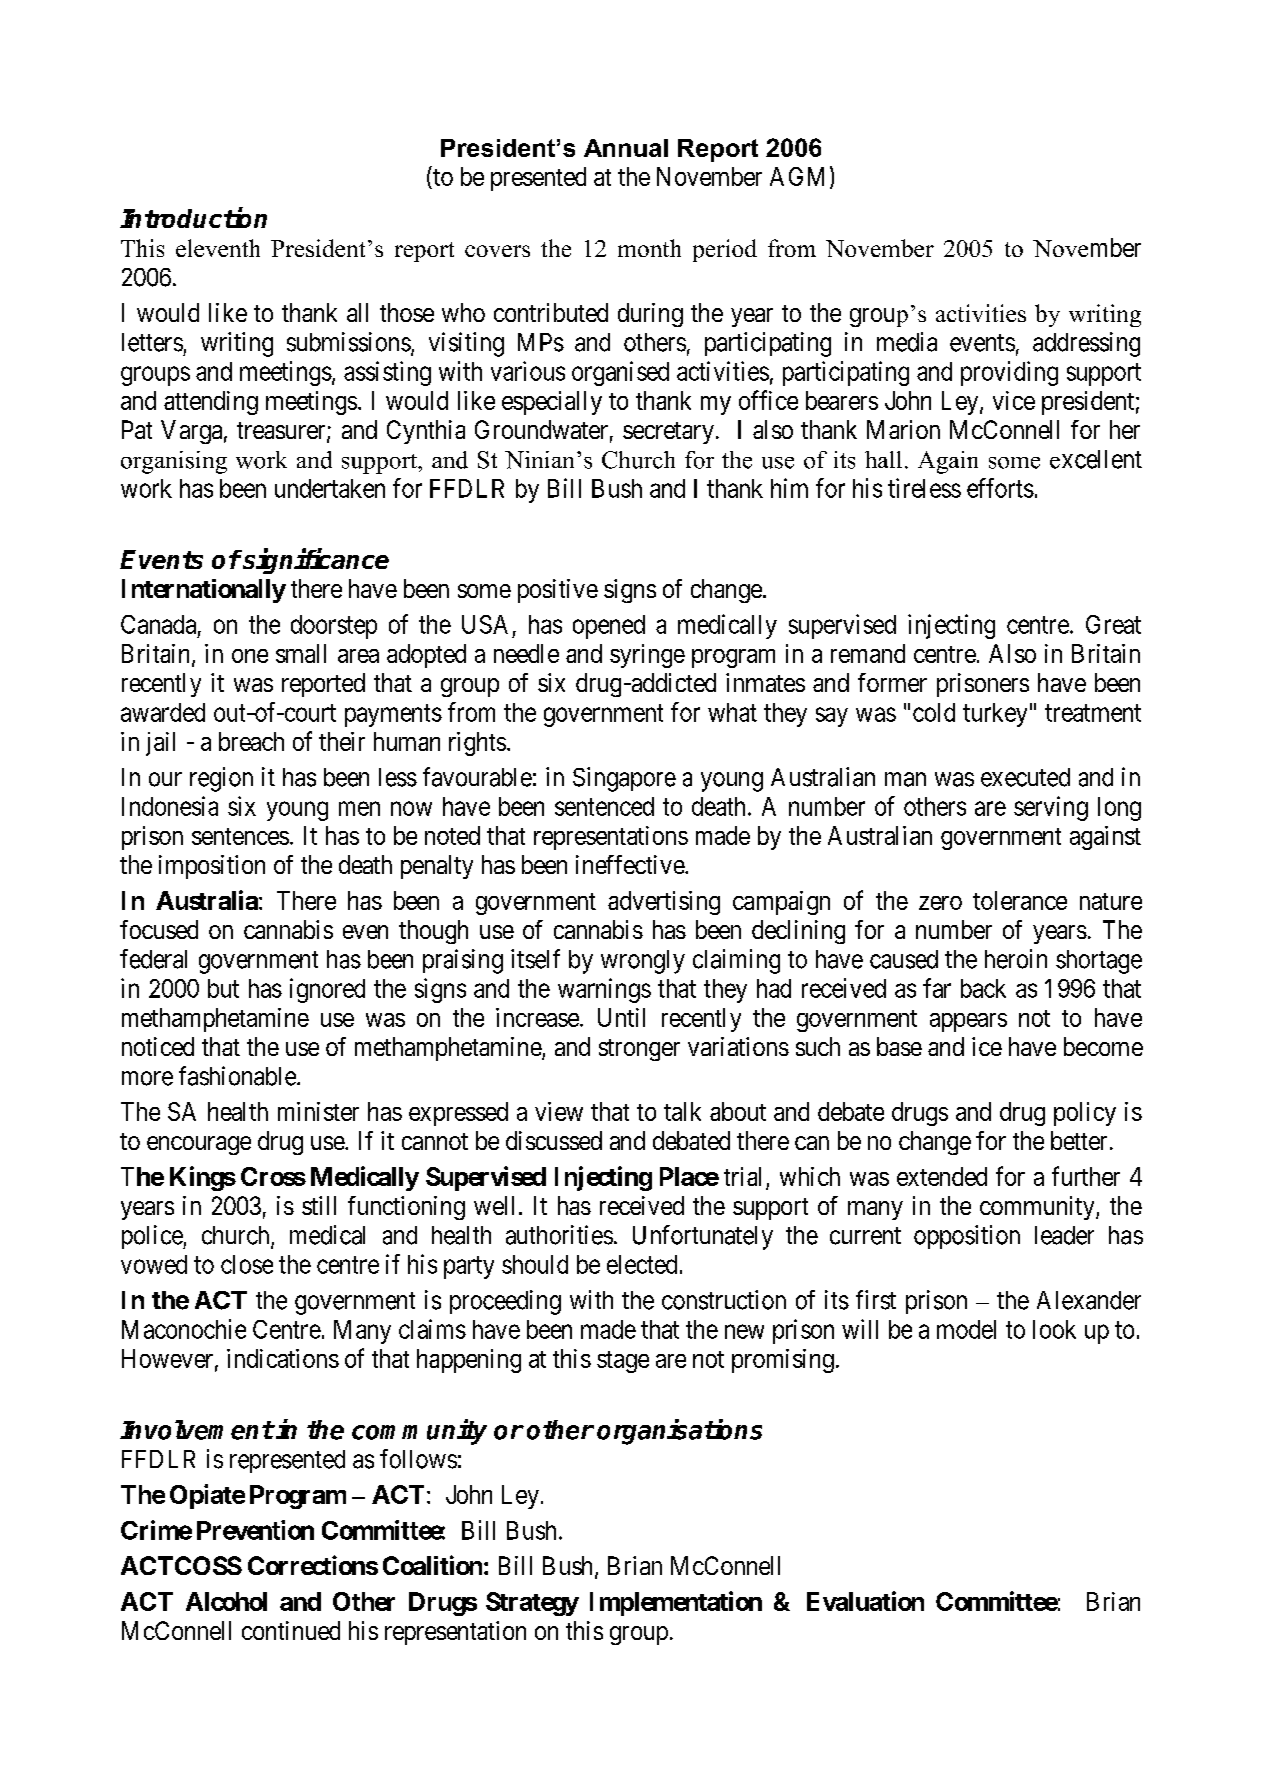 The image size is (1262, 1785). What do you see at coordinates (226, 1601) in the document?
I see `Alcohol` at bounding box center [226, 1601].
